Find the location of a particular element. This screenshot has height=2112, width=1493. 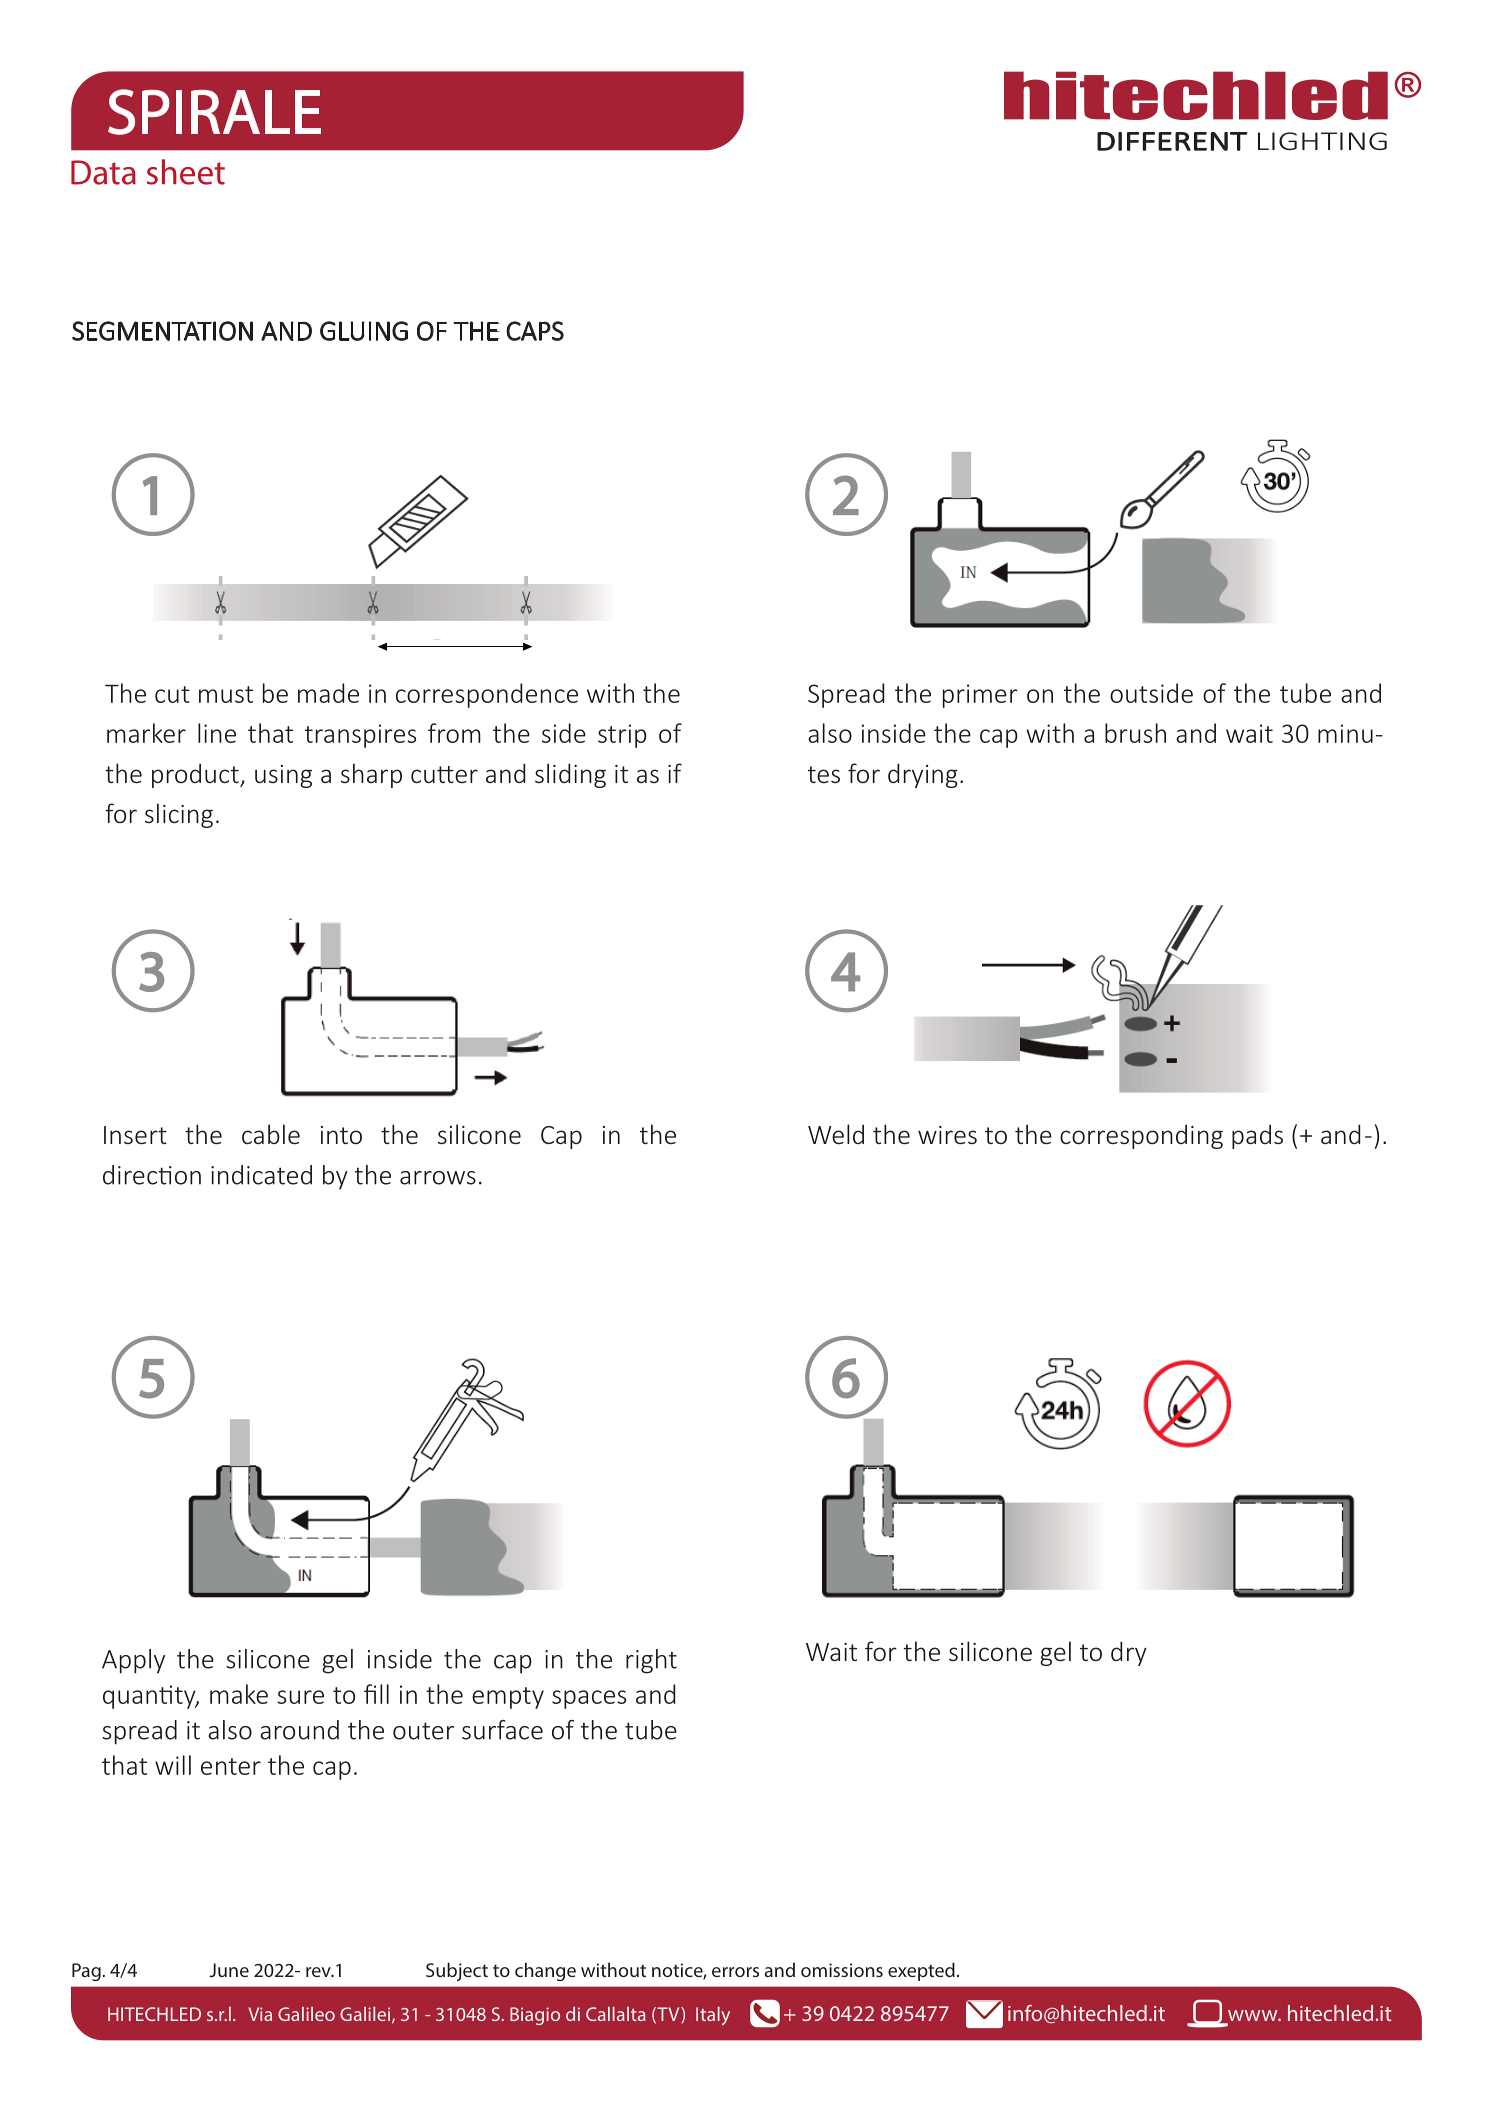

June is located at coordinates (229, 1970).
